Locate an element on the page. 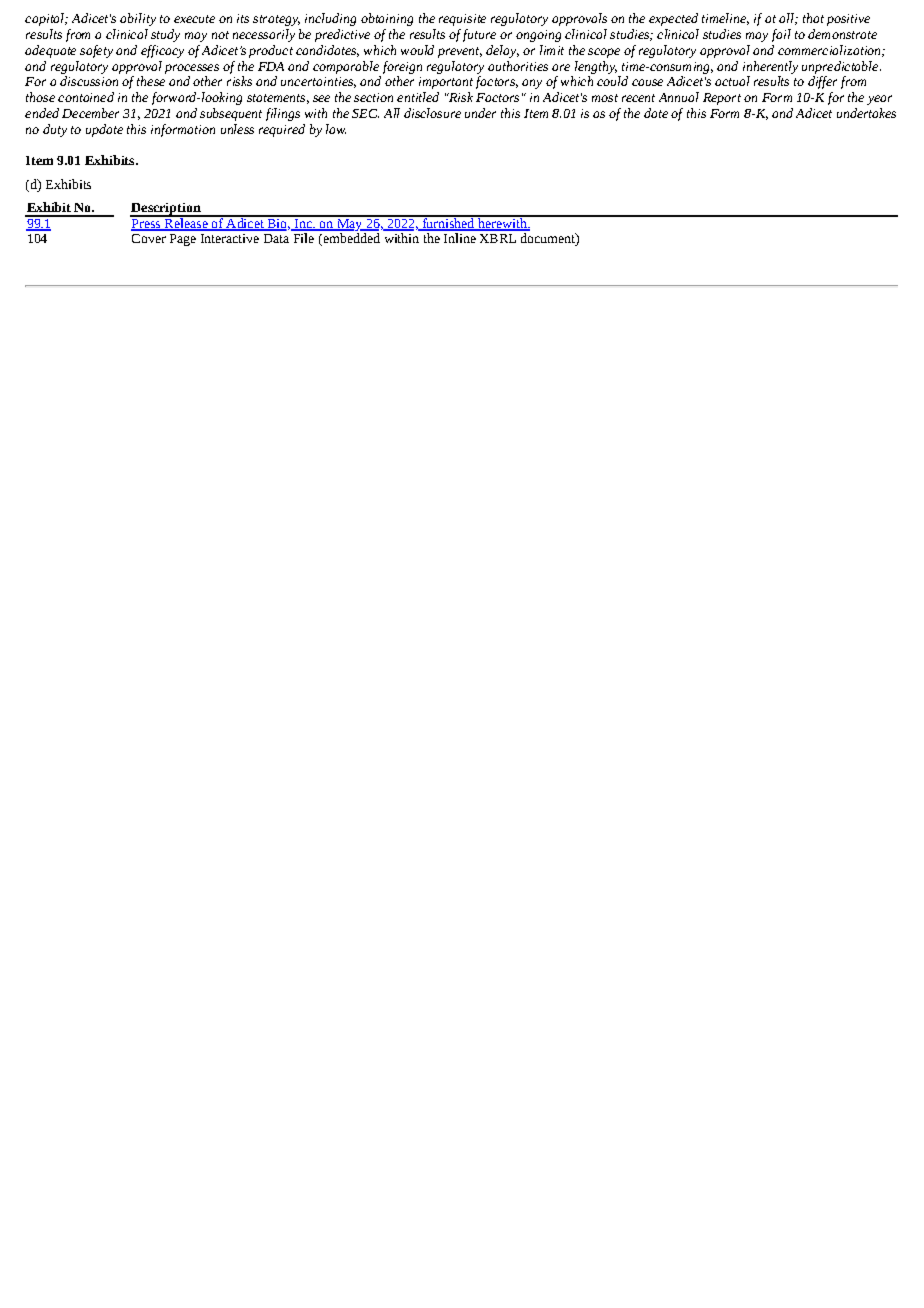 This document has height=1308, width=924. inherently is located at coordinates (770, 67).
